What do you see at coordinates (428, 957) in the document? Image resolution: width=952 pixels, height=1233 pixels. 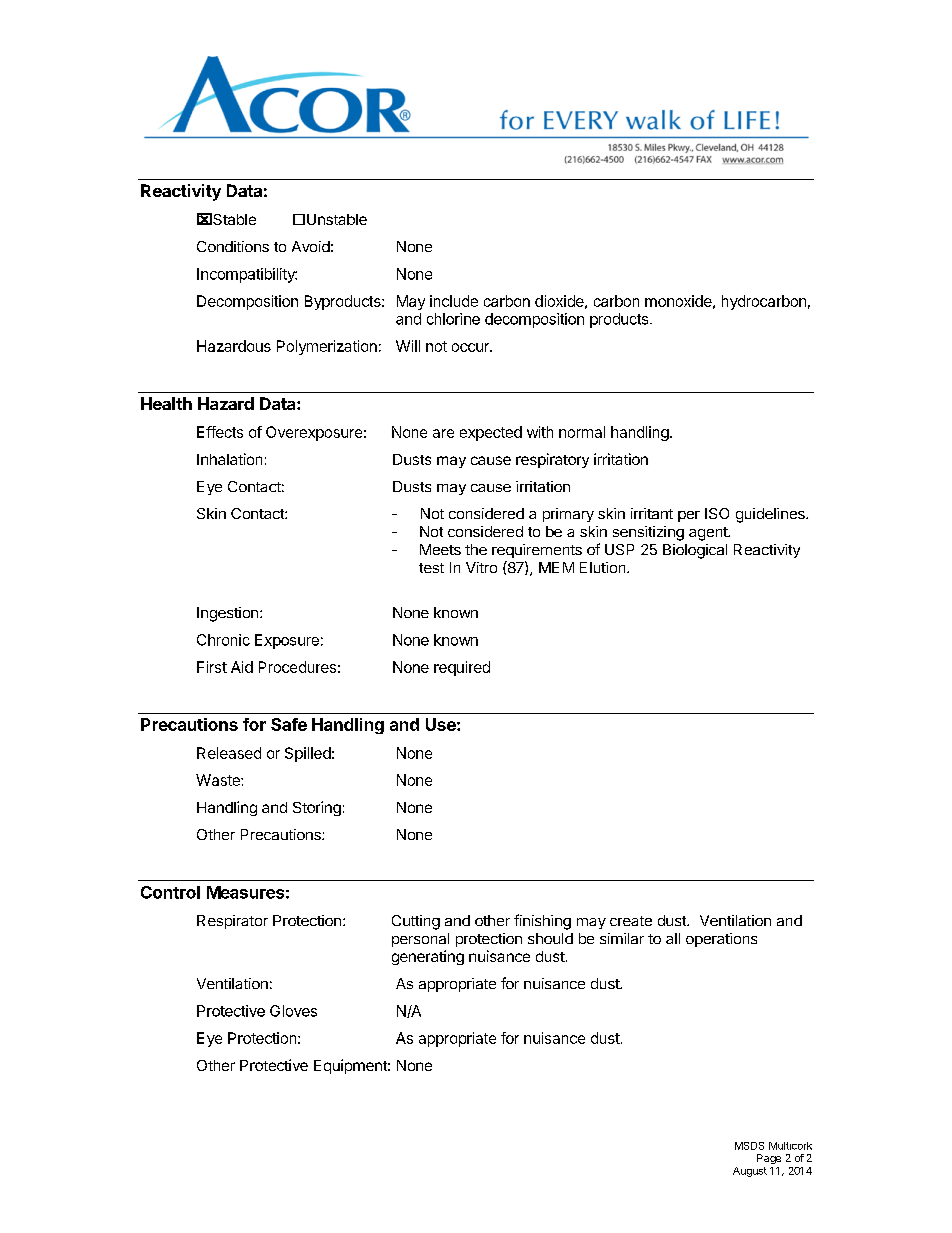 I see `generating` at bounding box center [428, 957].
